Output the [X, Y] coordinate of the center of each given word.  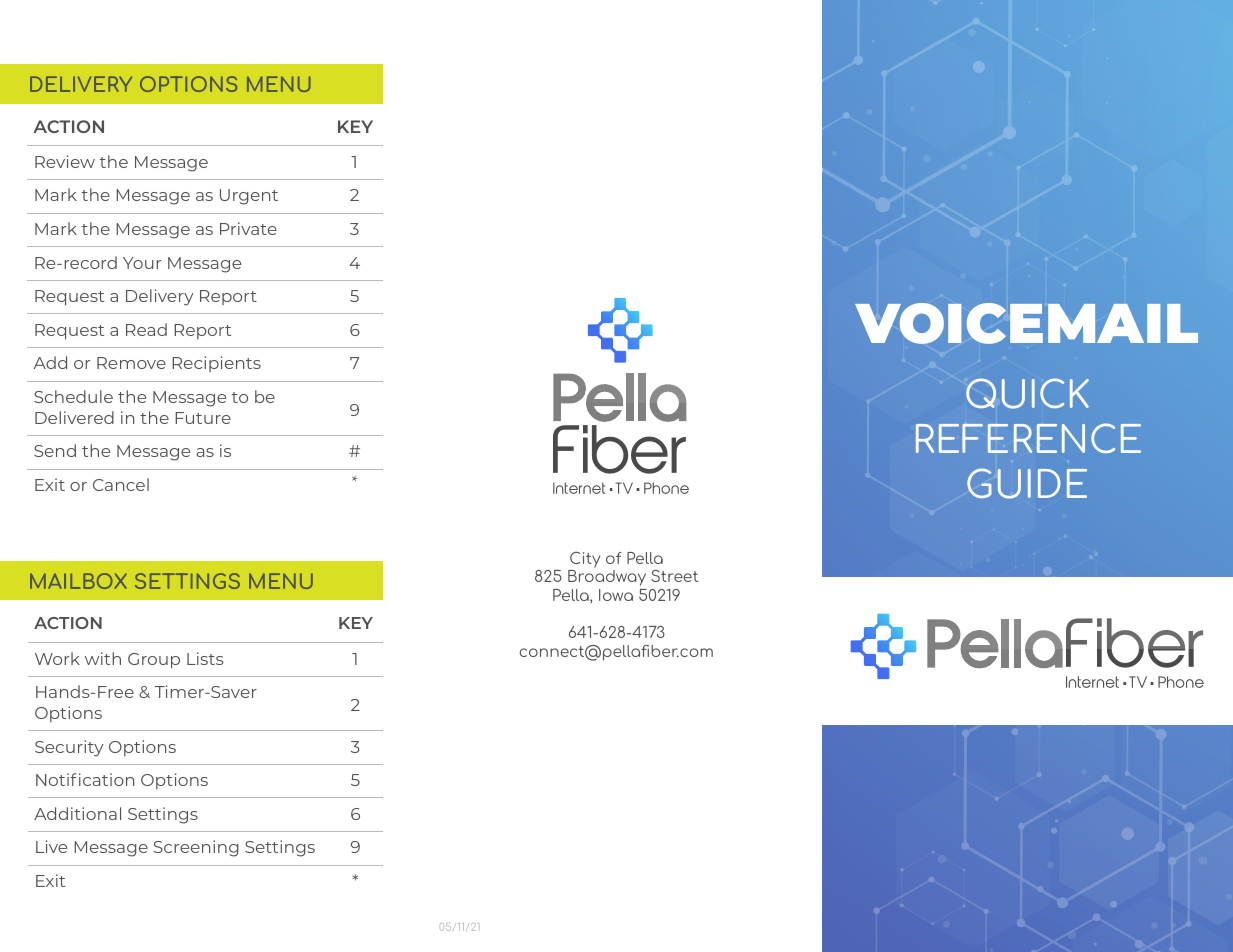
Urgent [249, 197]
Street [674, 576]
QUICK [1027, 393]
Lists [205, 658]
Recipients [216, 364]
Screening [196, 848]
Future [203, 418]
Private [248, 228]
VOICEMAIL [1026, 323]
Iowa [616, 595]
